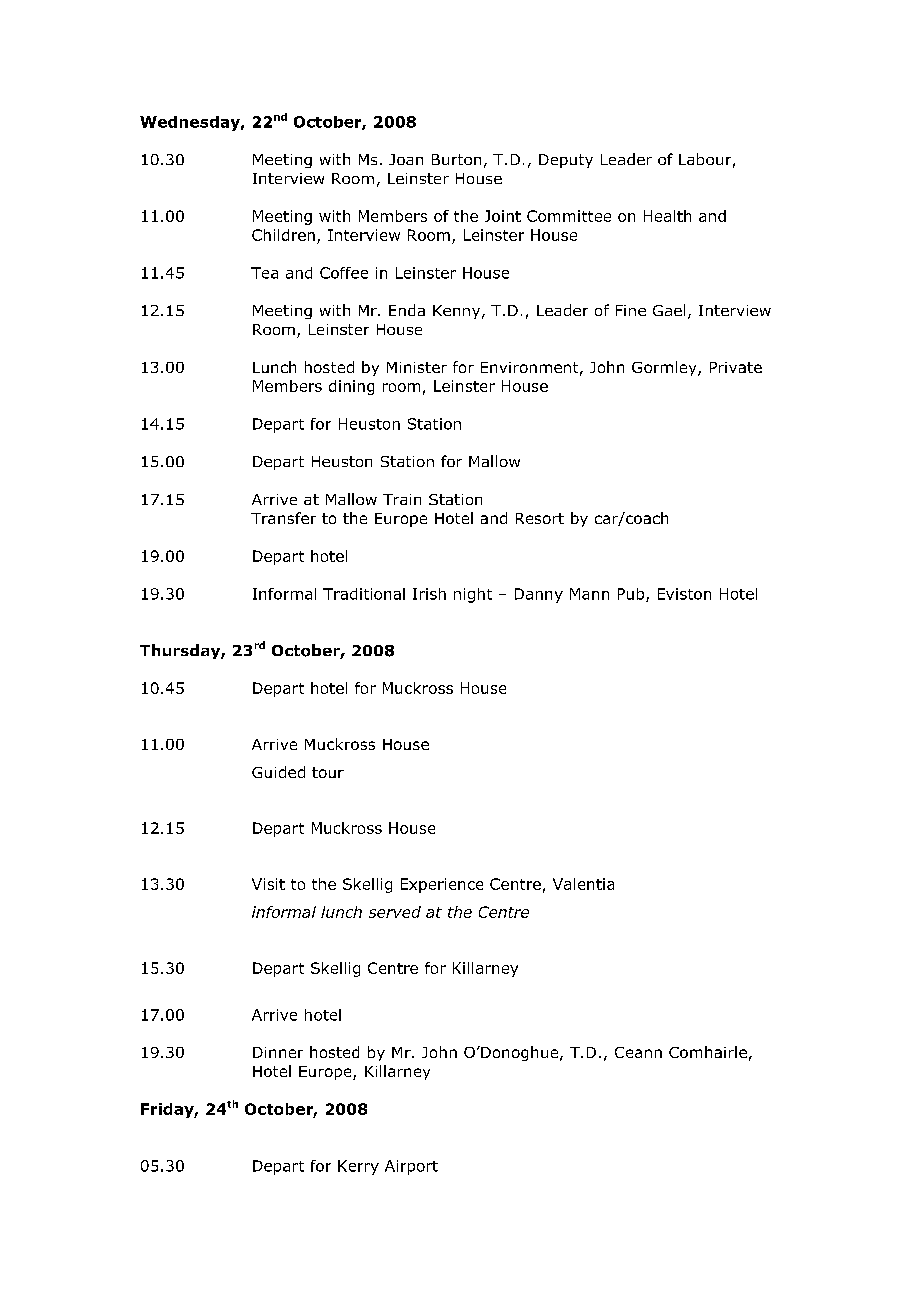 This screenshot has height=1308, width=924. I want to click on Pub, so click(631, 594).
